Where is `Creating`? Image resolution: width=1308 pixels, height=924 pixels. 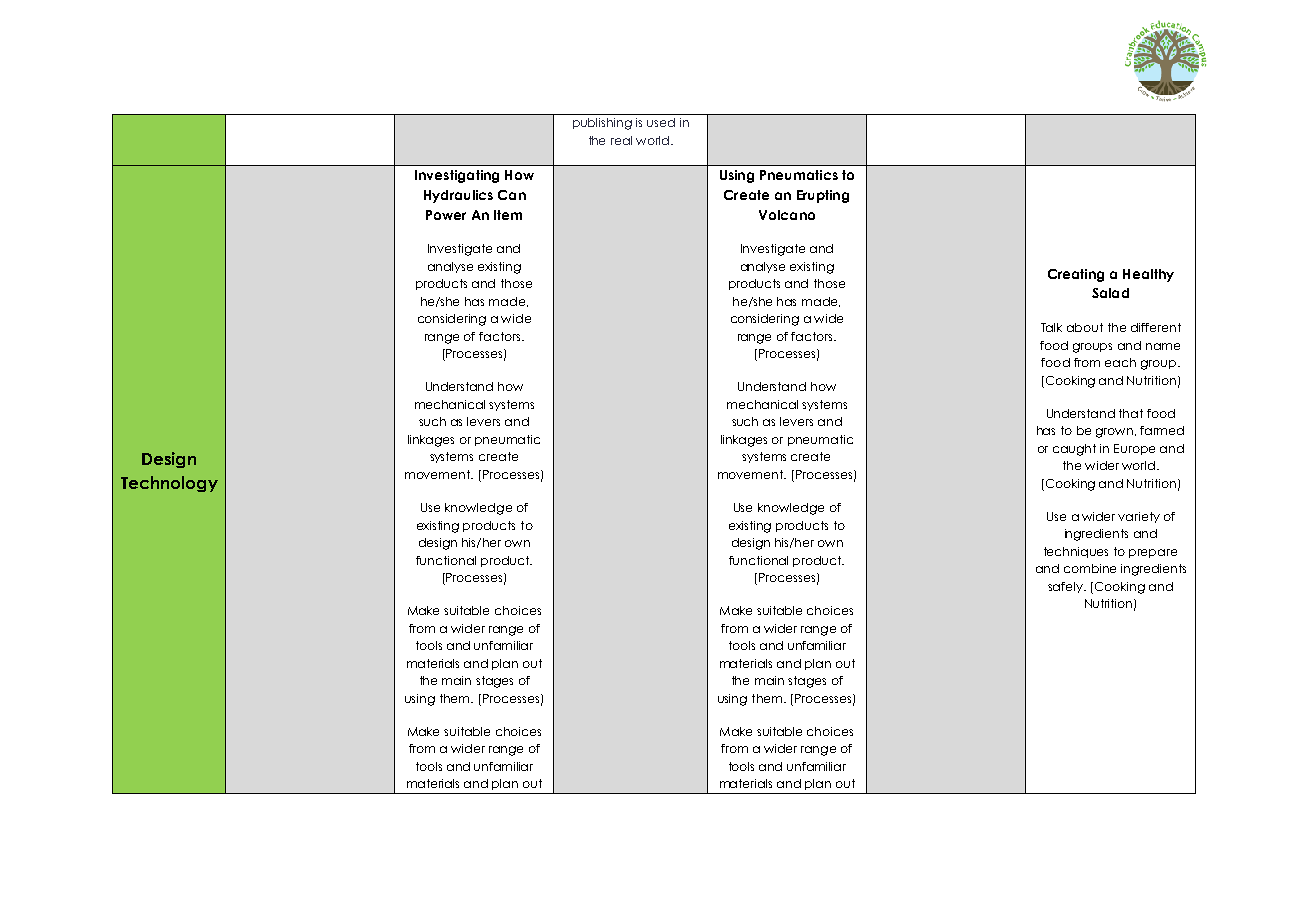 Creating is located at coordinates (1076, 275).
